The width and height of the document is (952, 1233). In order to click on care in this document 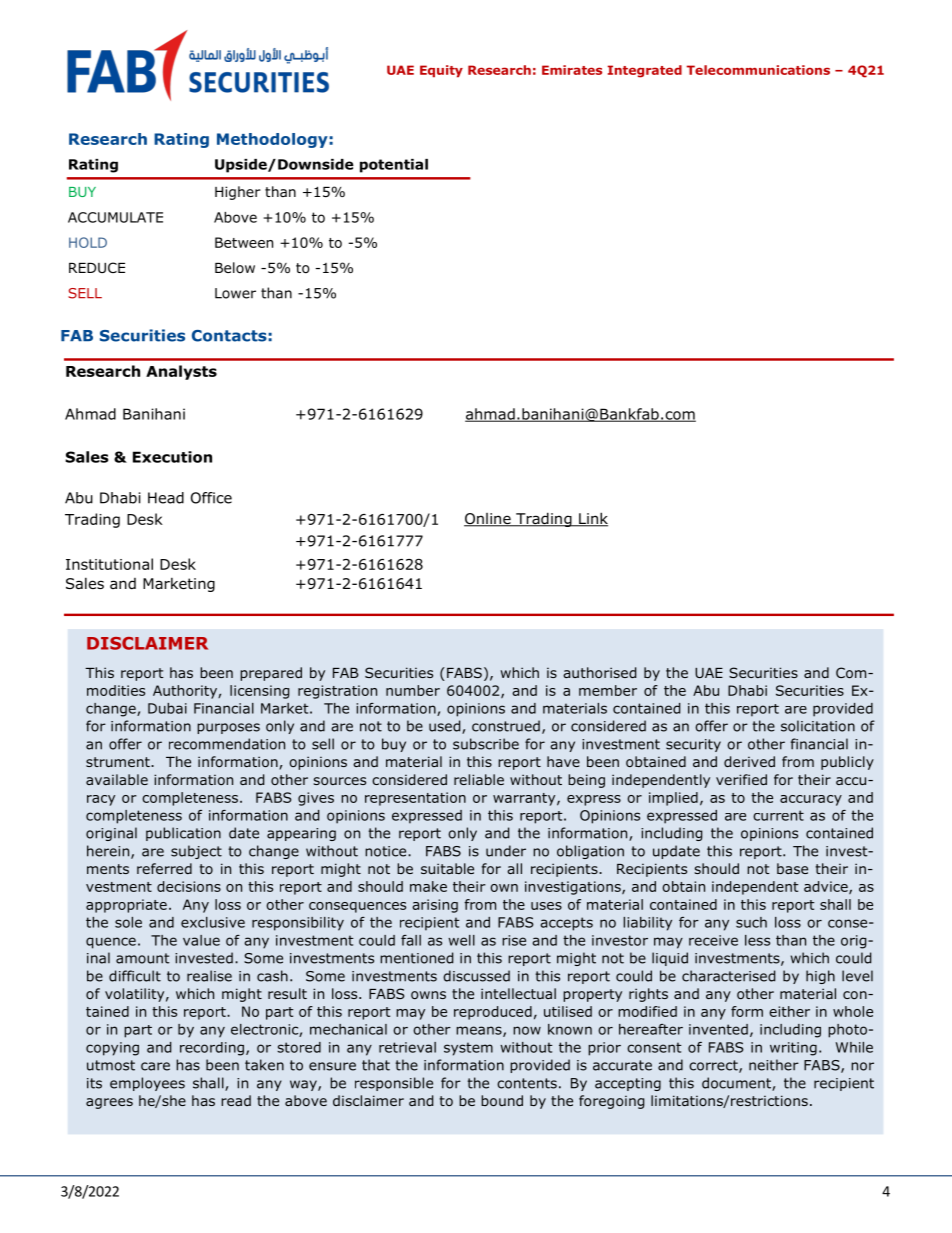, I will do `click(155, 1066)`.
